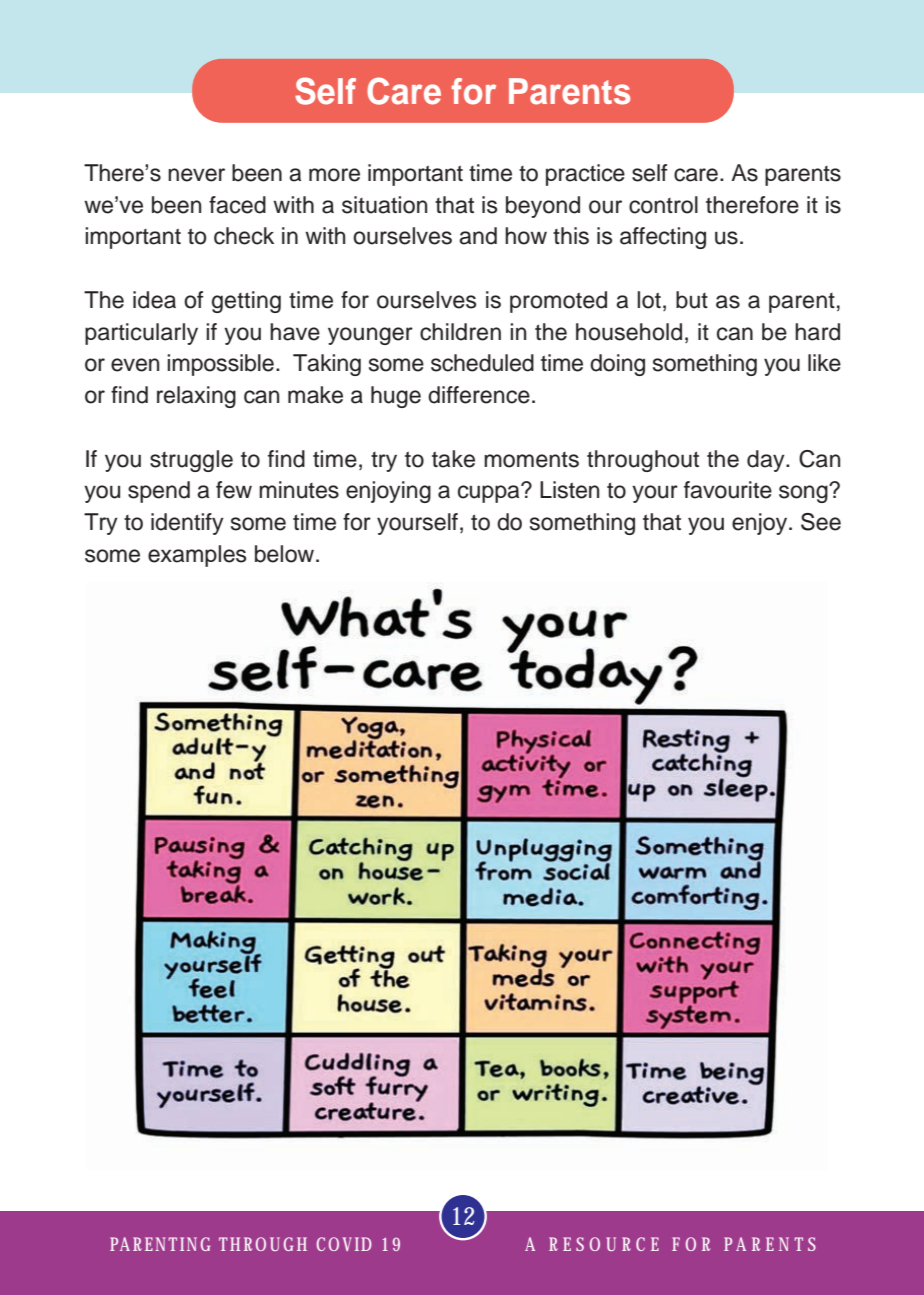 The width and height of the page is (924, 1295). What do you see at coordinates (191, 461) in the page?
I see `struggle` at bounding box center [191, 461].
